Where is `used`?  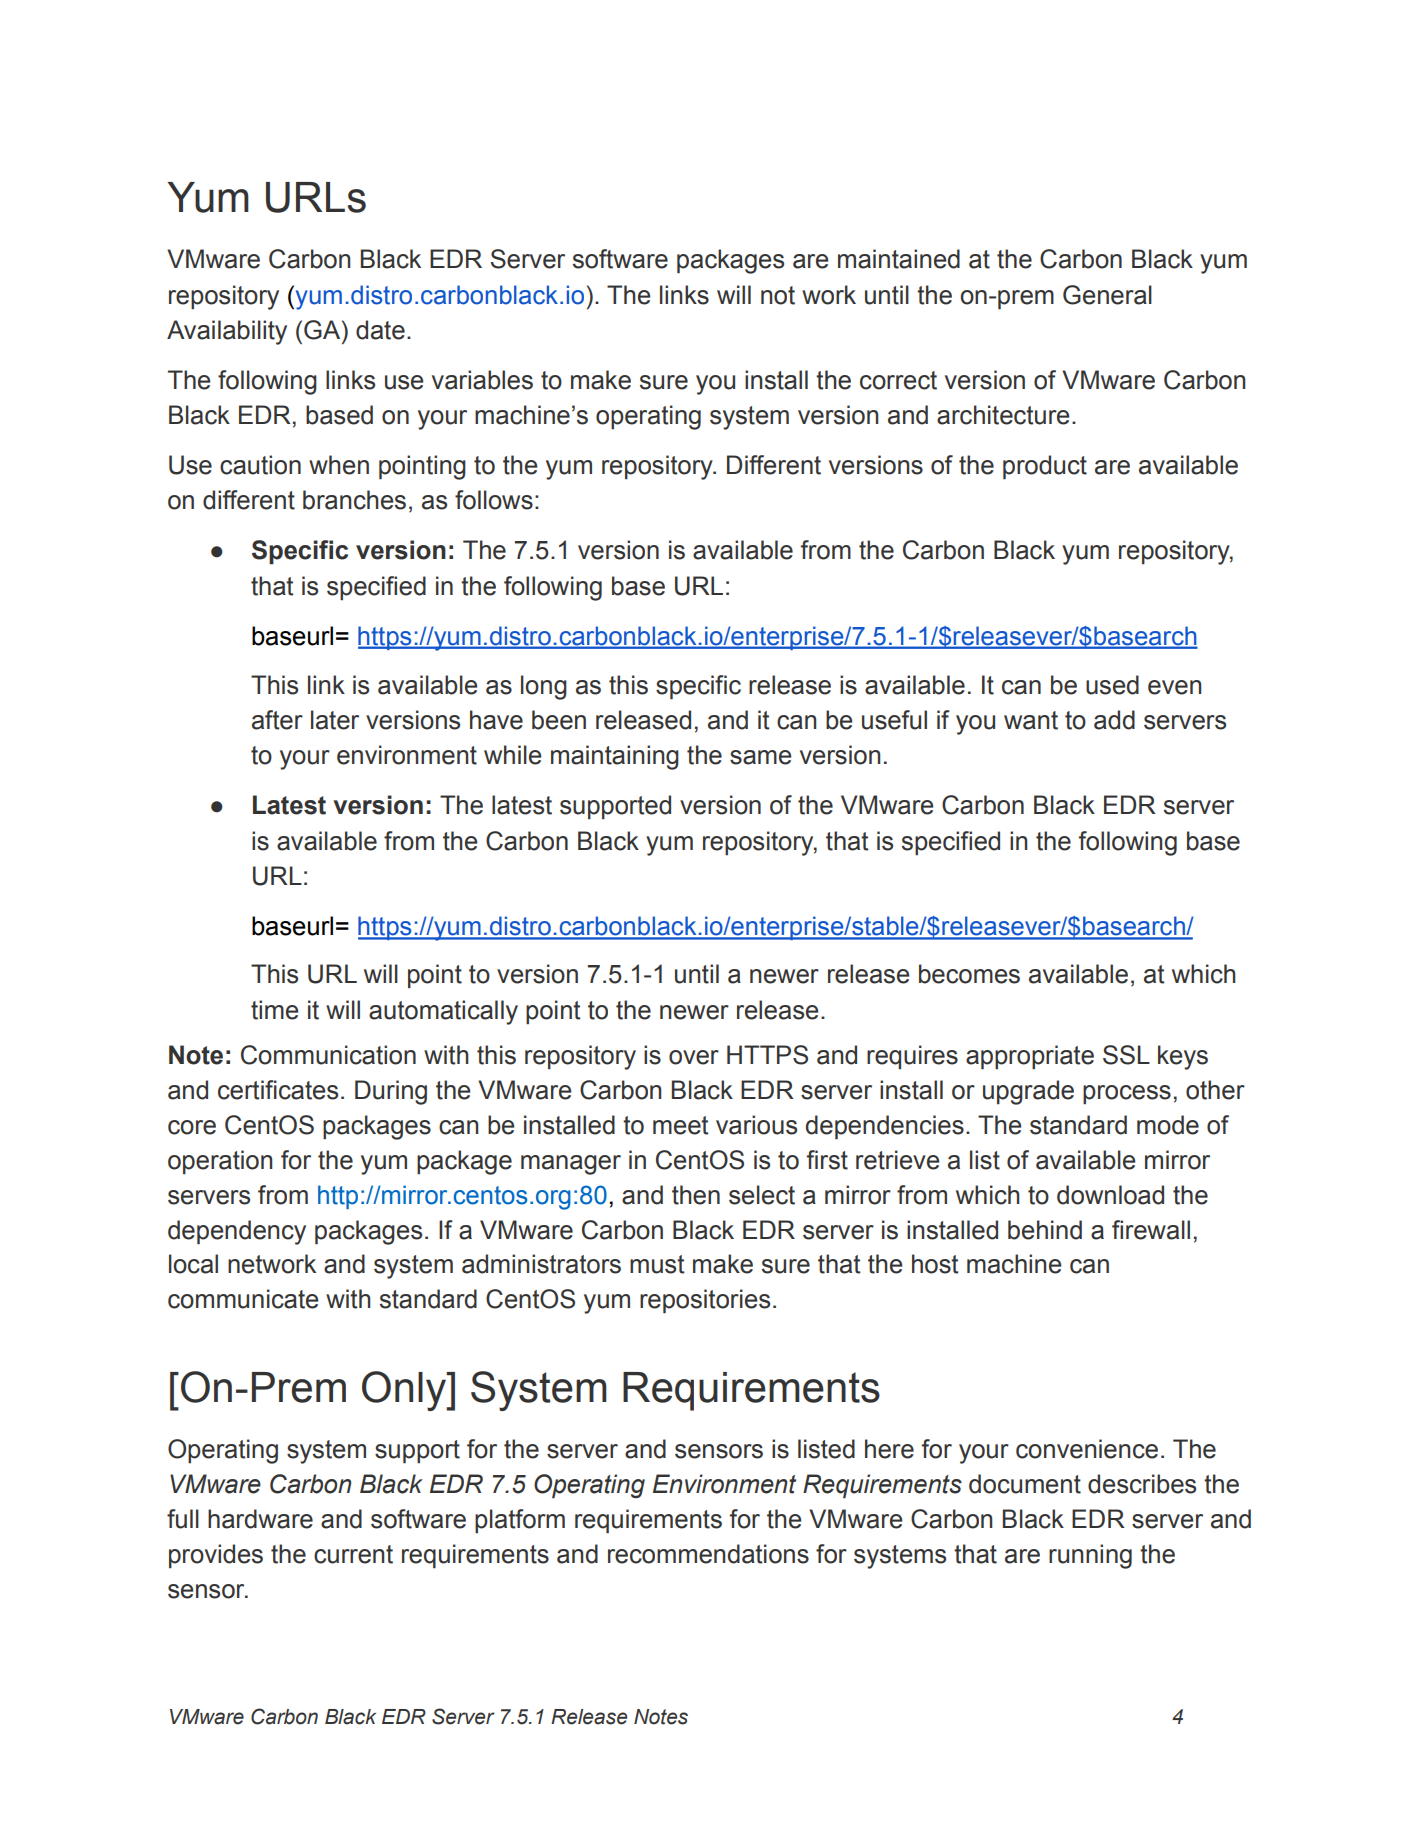 used is located at coordinates (1112, 685).
